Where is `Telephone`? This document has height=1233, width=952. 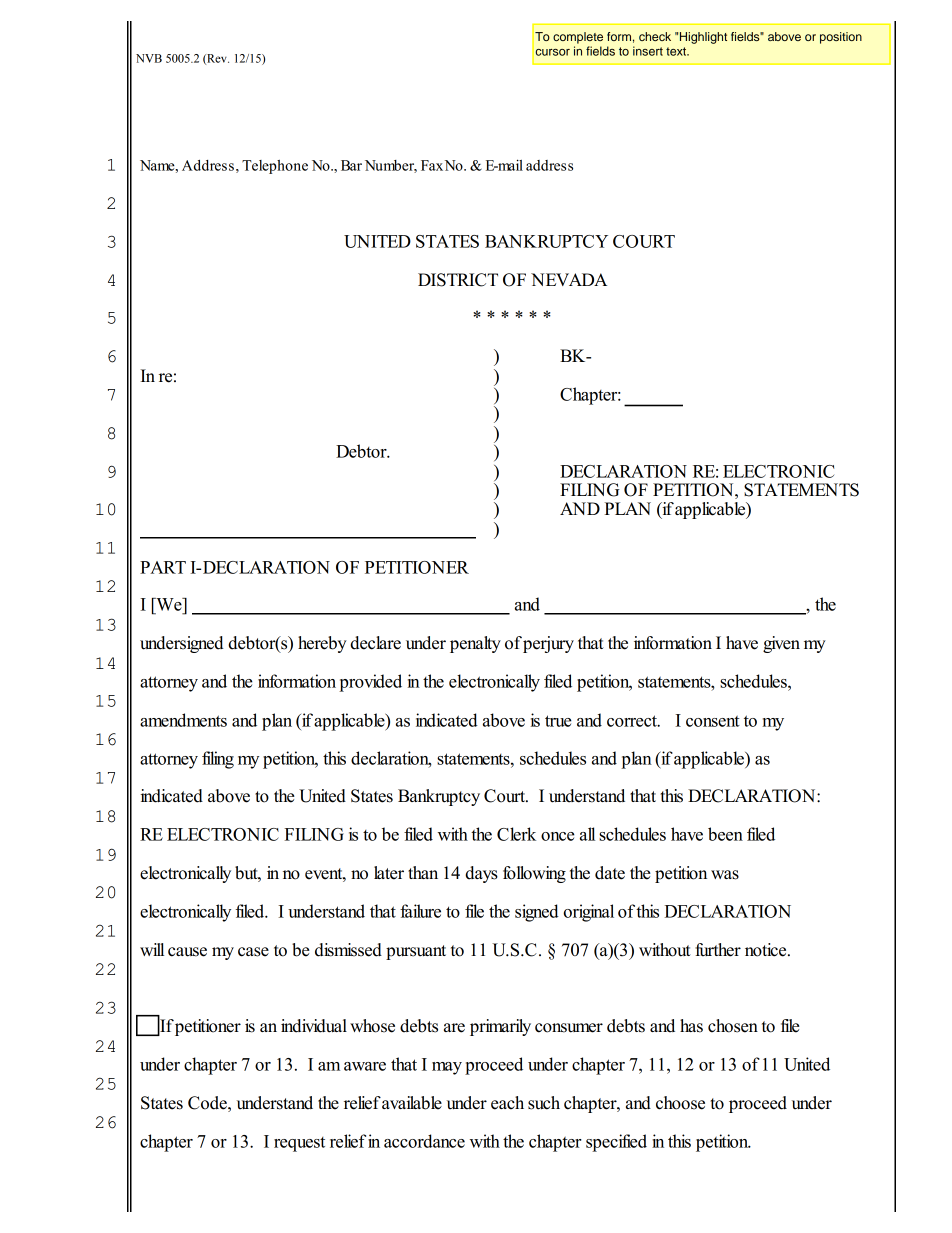
Telephone is located at coordinates (275, 167).
